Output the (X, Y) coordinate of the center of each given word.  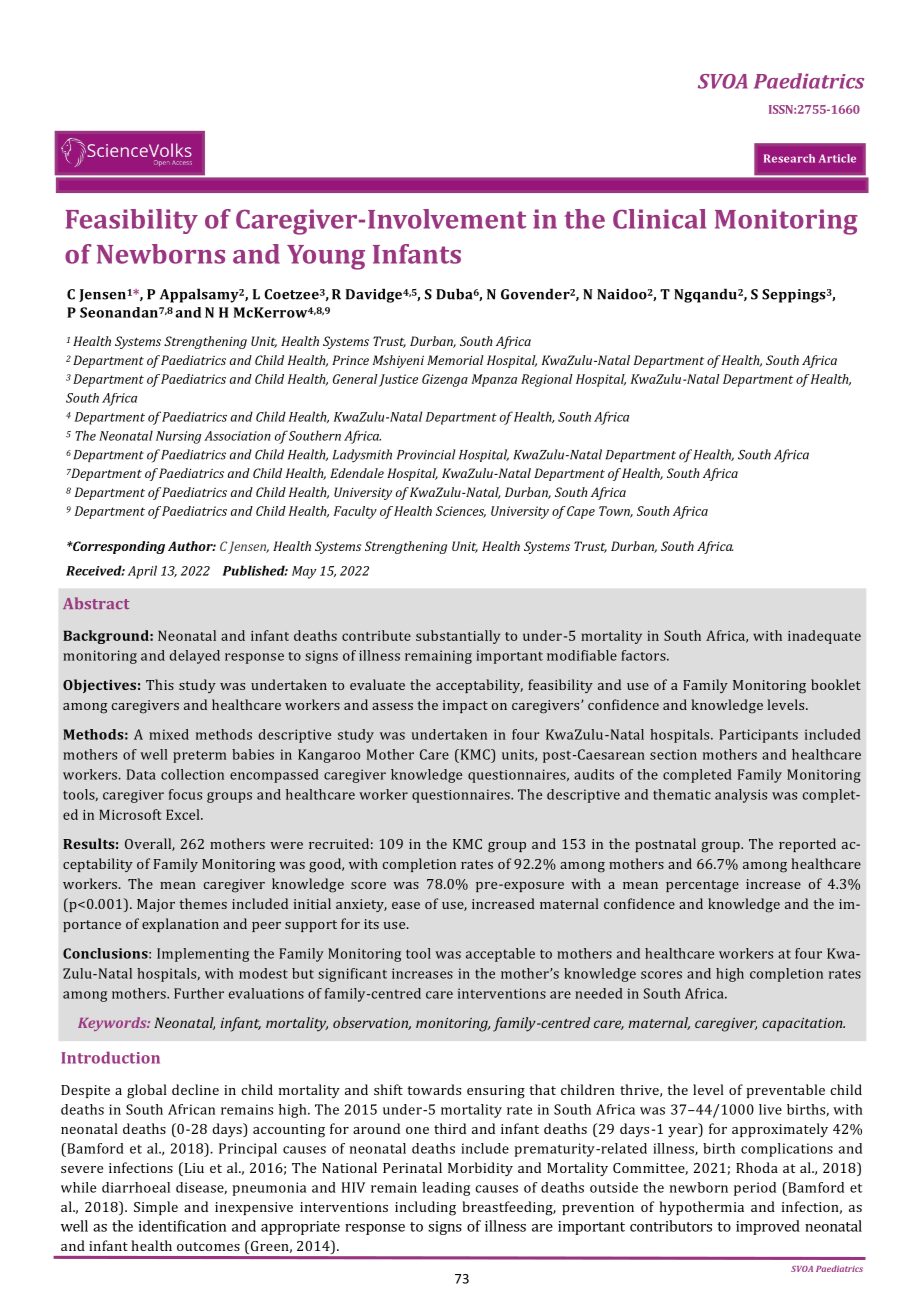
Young (326, 257)
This (160, 684)
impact (465, 706)
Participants (758, 736)
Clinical (659, 219)
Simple (156, 1208)
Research (789, 158)
